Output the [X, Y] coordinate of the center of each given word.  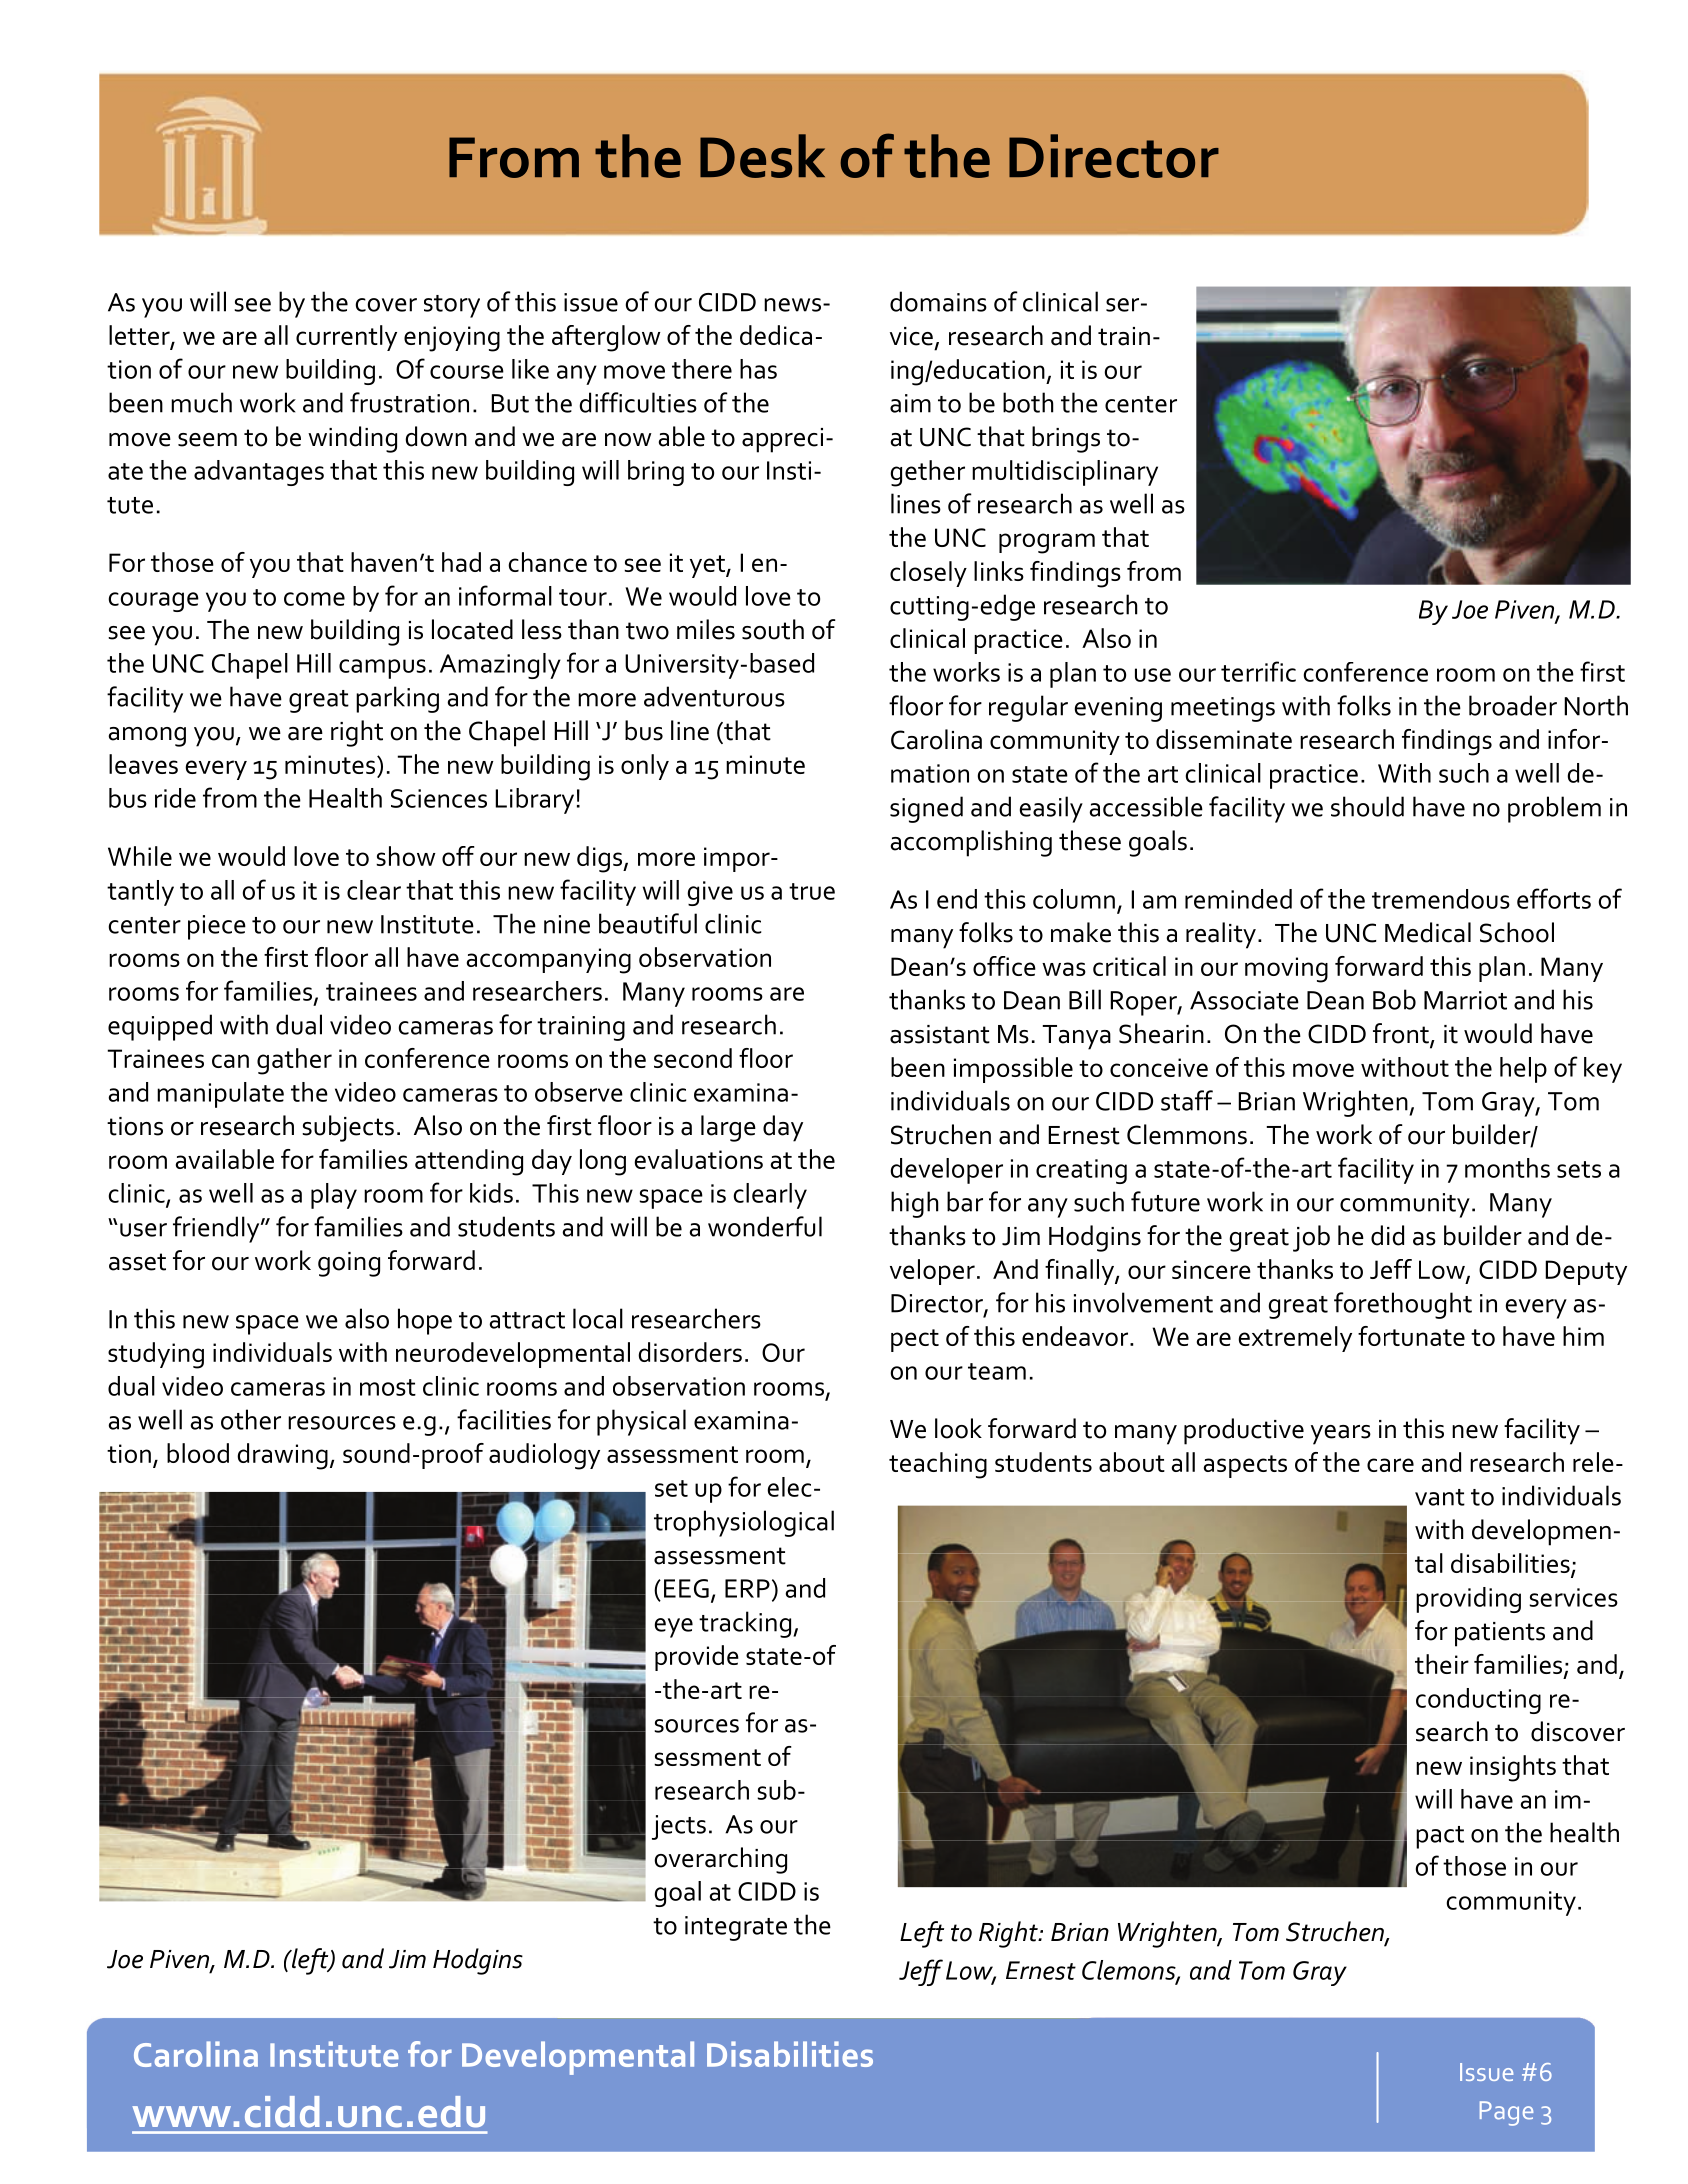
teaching [938, 1465]
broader [1513, 705]
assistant [940, 1034]
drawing [282, 1456]
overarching [720, 1860]
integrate [736, 1928]
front [1402, 1034]
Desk [762, 156]
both [1028, 402]
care [1390, 1465]
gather [294, 1061]
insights [1513, 1768]
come [314, 599]
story [452, 306]
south [773, 629]
